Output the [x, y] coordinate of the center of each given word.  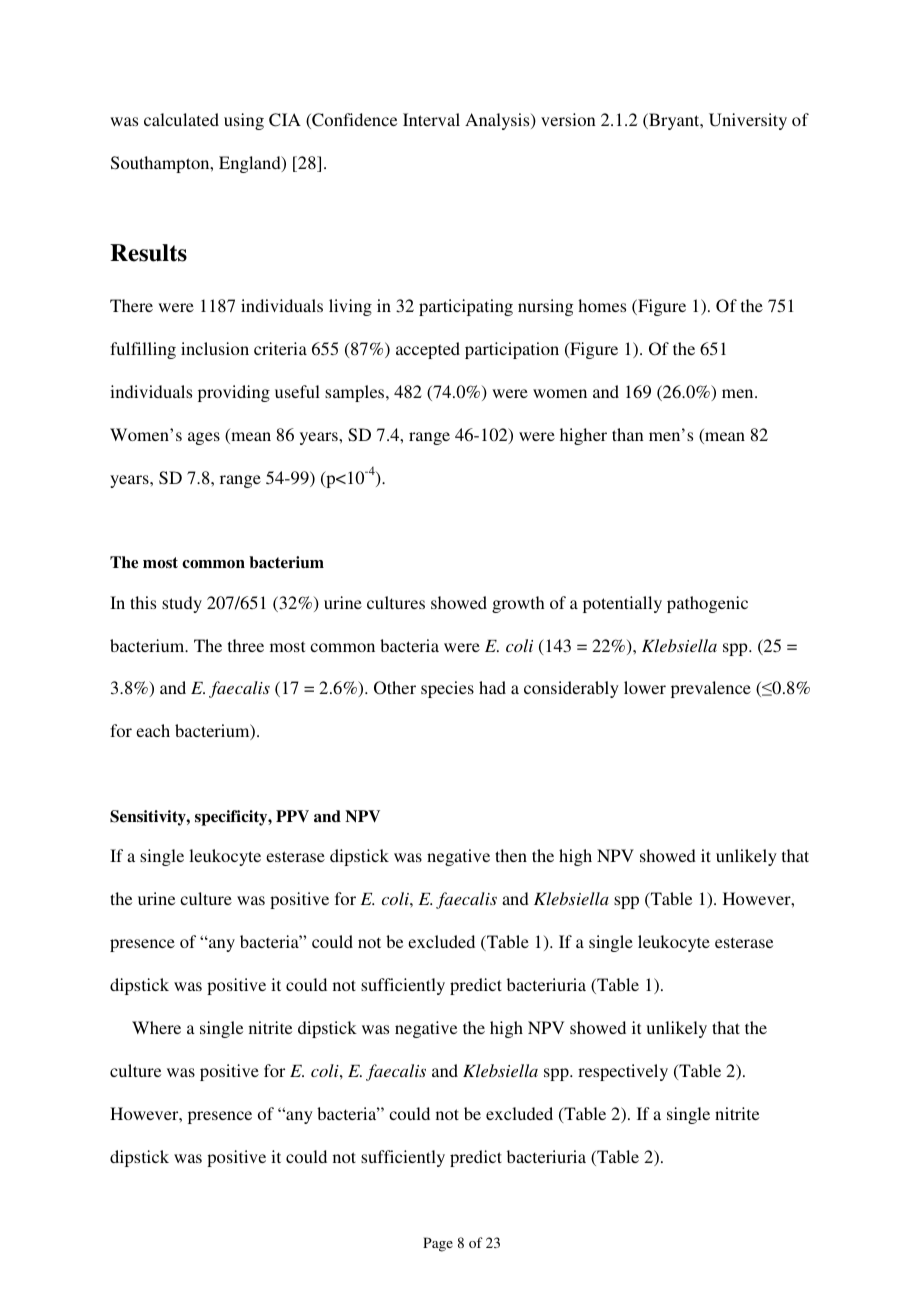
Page [438, 1244]
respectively [623, 1072]
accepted [428, 350]
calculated [181, 119]
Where [156, 1027]
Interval [431, 119]
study [182, 604]
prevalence [711, 689]
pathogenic [707, 604]
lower [645, 687]
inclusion [215, 348]
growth [518, 604]
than [628, 434]
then [511, 855]
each [153, 730]
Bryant [674, 121]
